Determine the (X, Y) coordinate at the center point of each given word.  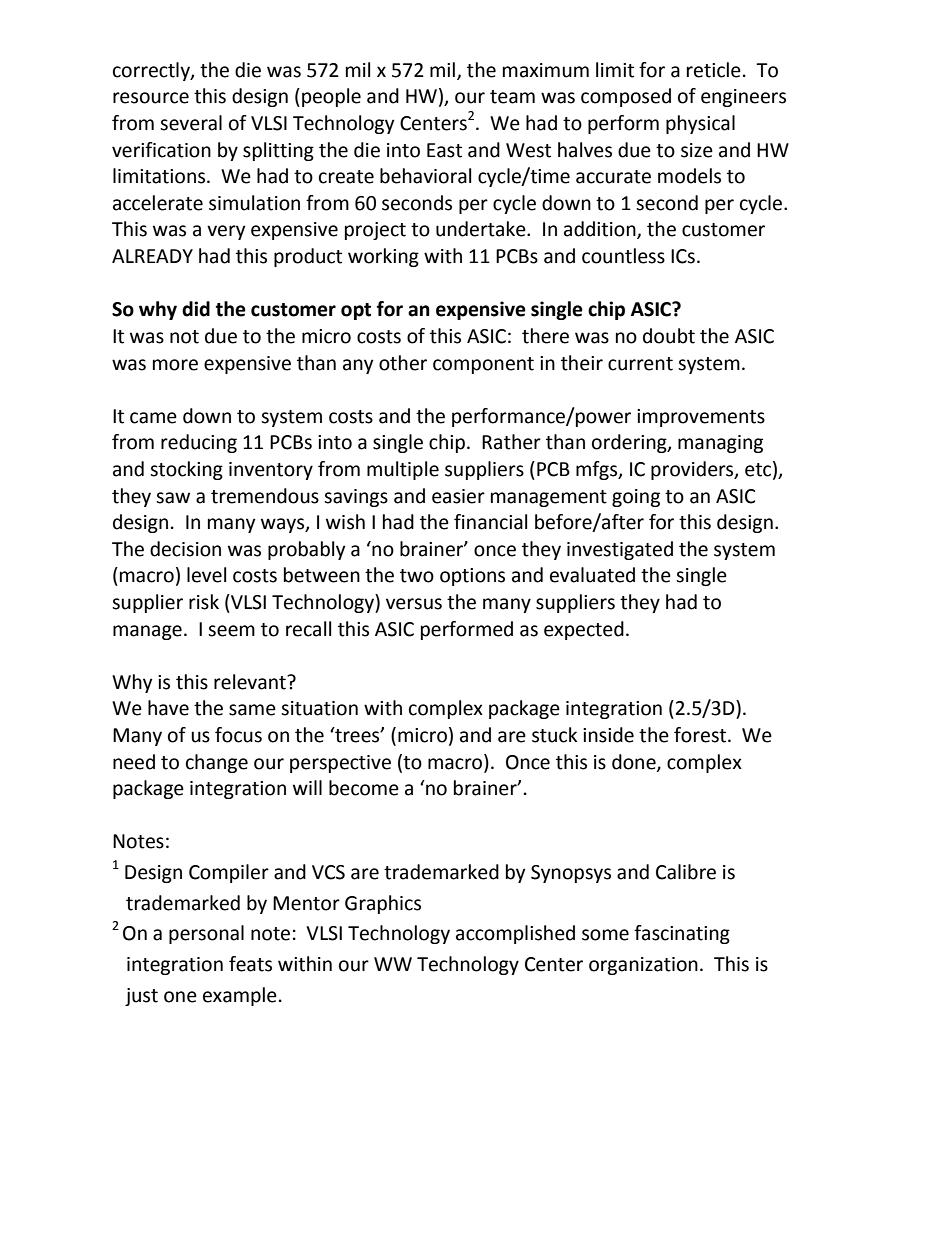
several (191, 123)
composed (626, 97)
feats (250, 964)
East (444, 150)
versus (414, 604)
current (640, 364)
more (175, 365)
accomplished (515, 934)
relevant (251, 682)
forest (701, 735)
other (403, 363)
